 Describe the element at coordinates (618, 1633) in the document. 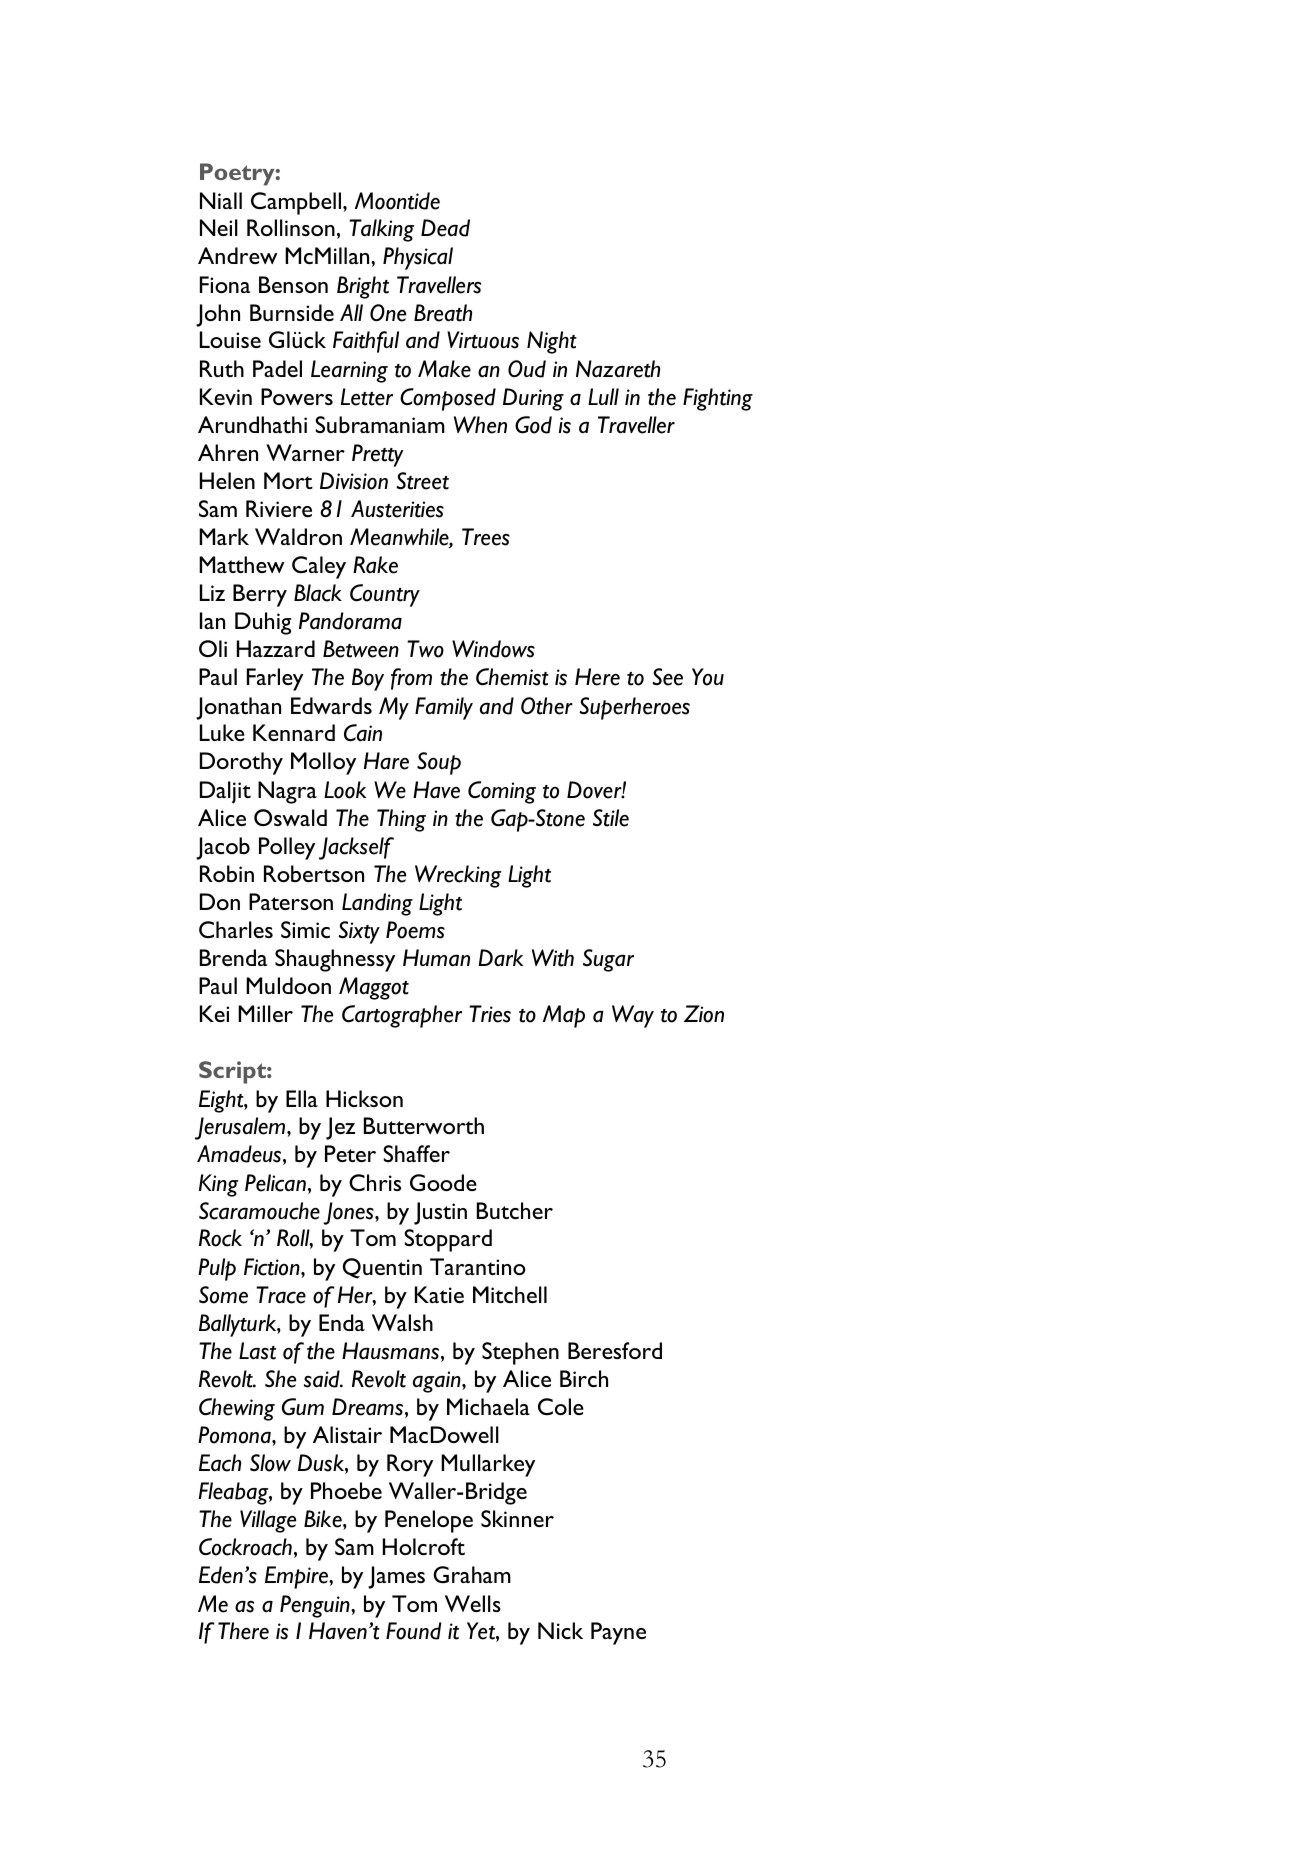

I see `Payne` at that location.
